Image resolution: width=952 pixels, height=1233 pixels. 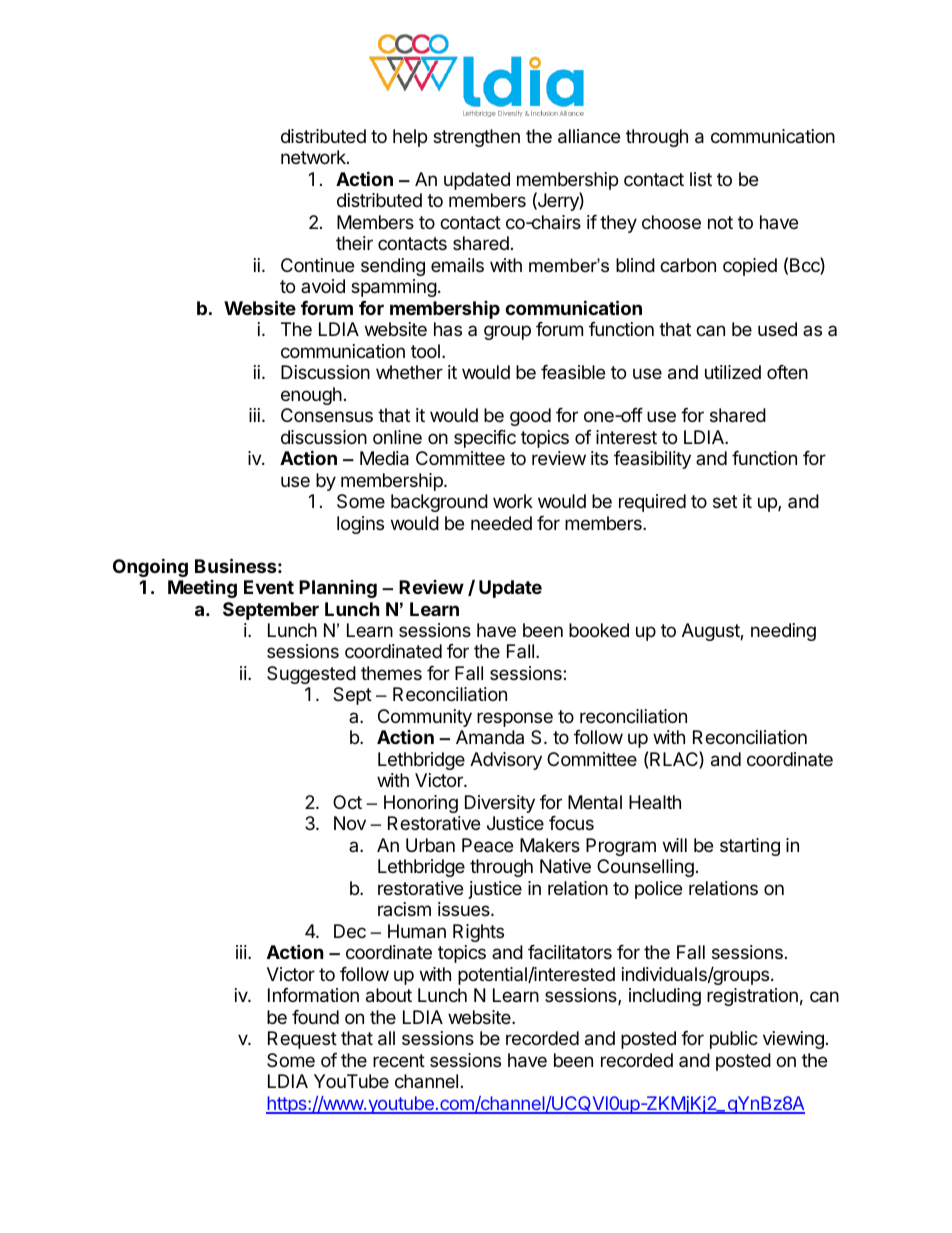 I want to click on feasibility, so click(x=652, y=460).
